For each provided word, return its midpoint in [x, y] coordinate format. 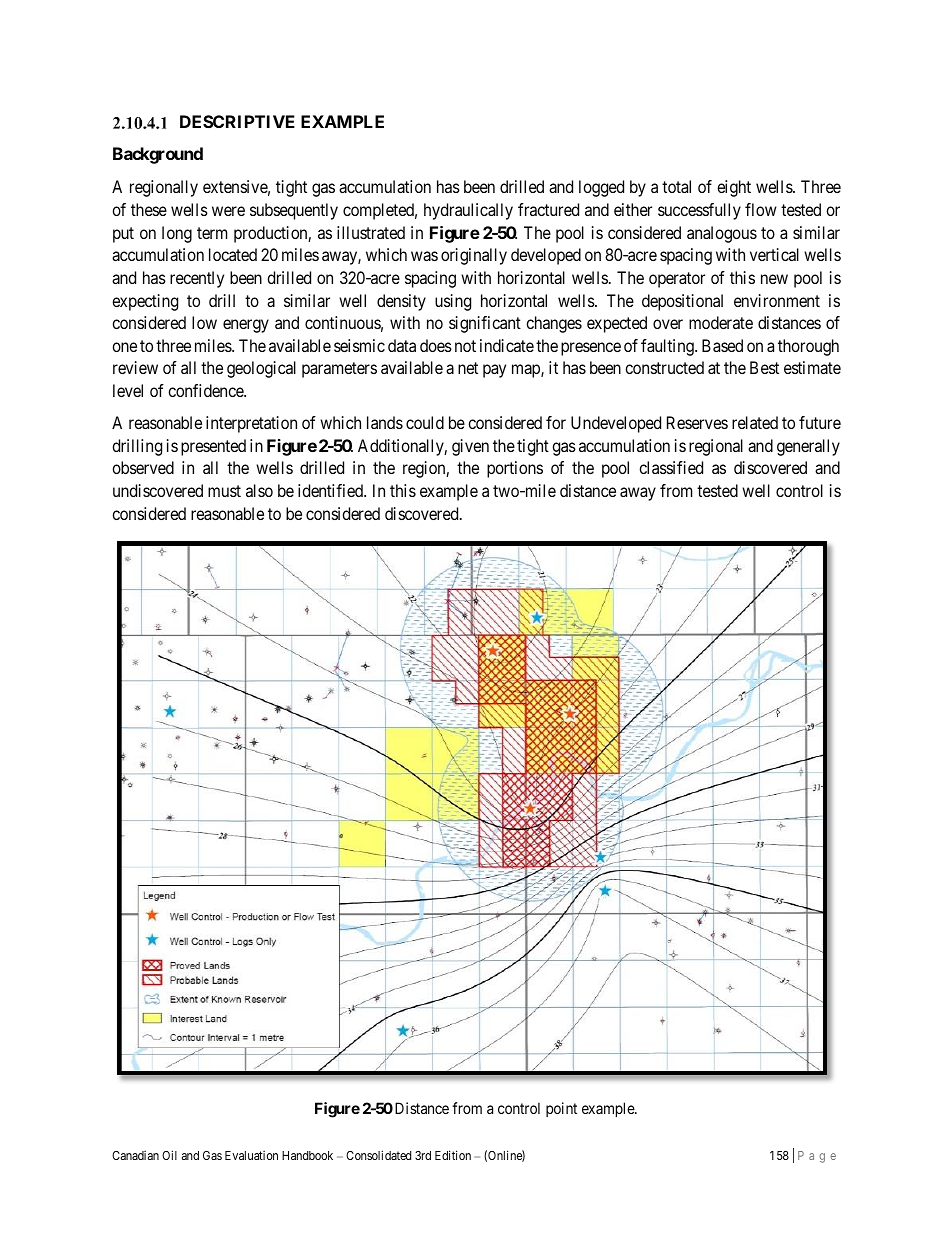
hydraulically [468, 211]
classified [671, 467]
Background [158, 155]
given [470, 447]
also [259, 490]
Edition [453, 1155]
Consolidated [378, 1155]
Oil [169, 1155]
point [561, 1109]
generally [808, 447]
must [224, 491]
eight [734, 188]
